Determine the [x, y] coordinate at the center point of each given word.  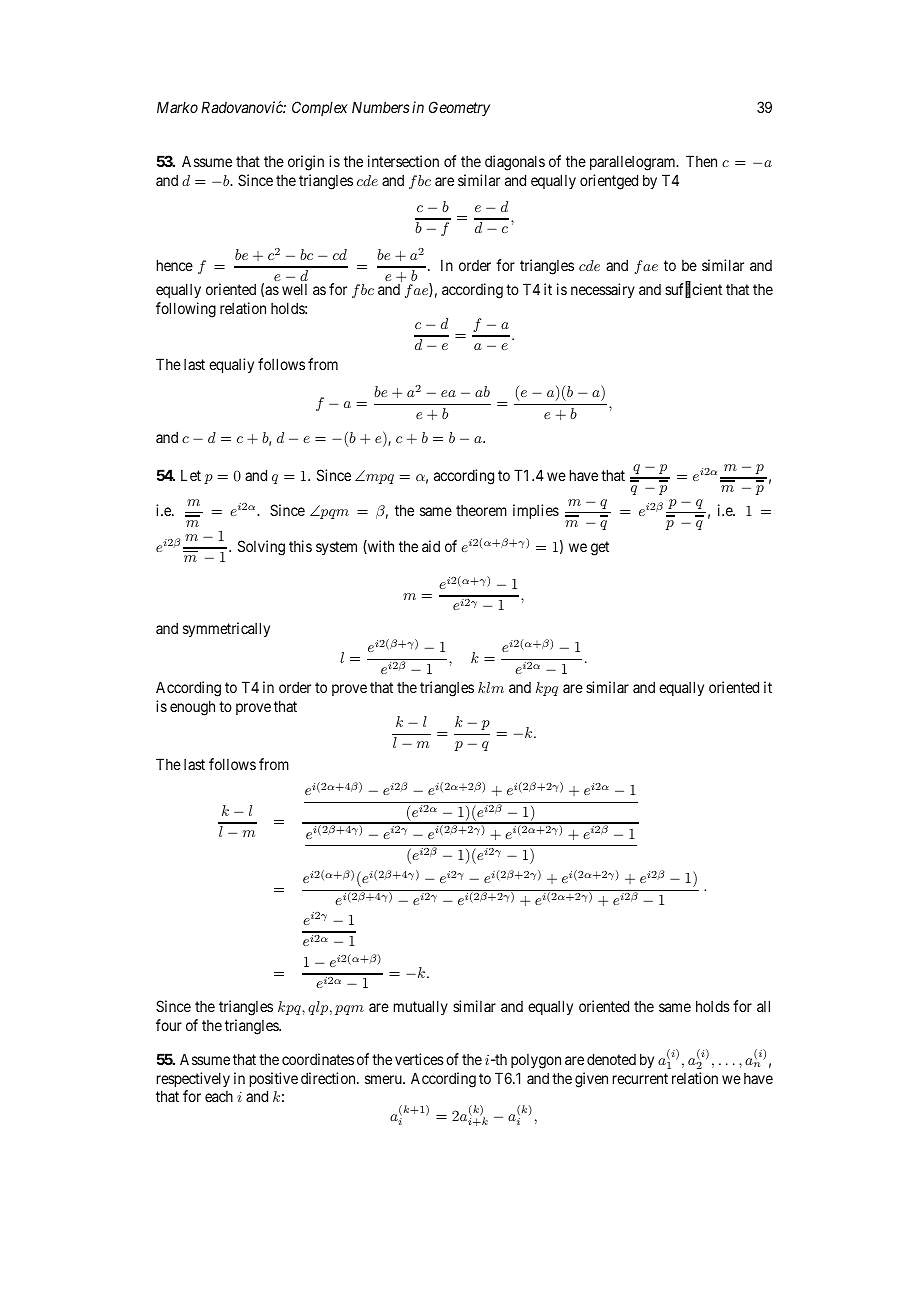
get [600, 548]
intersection [403, 161]
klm [491, 687]
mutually [421, 1007]
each [219, 1096]
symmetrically [226, 629]
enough [192, 708]
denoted [611, 1059]
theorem [481, 510]
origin [306, 163]
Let [191, 475]
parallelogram [634, 163]
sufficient [693, 290]
